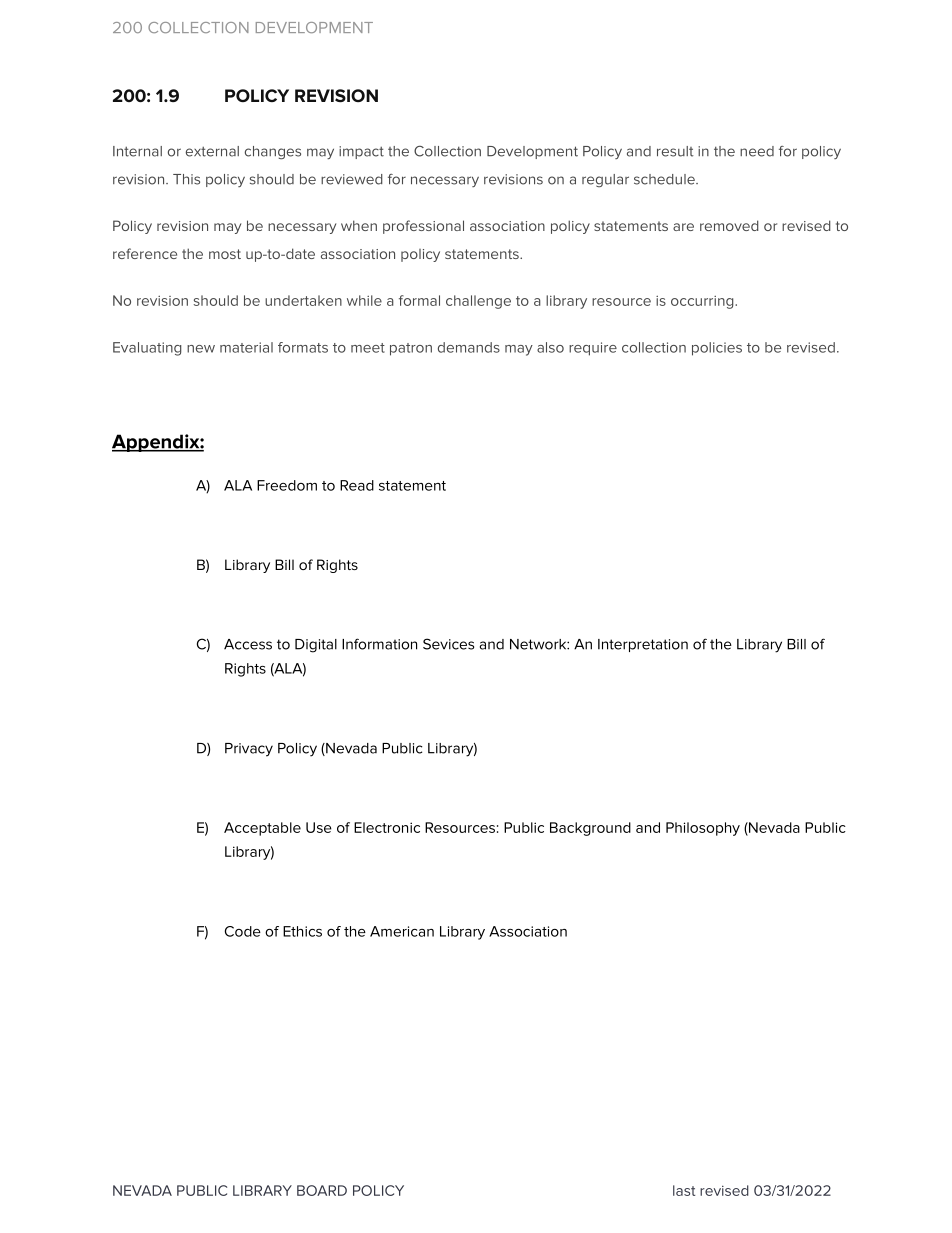  What do you see at coordinates (423, 227) in the screenshot?
I see `professional` at bounding box center [423, 227].
